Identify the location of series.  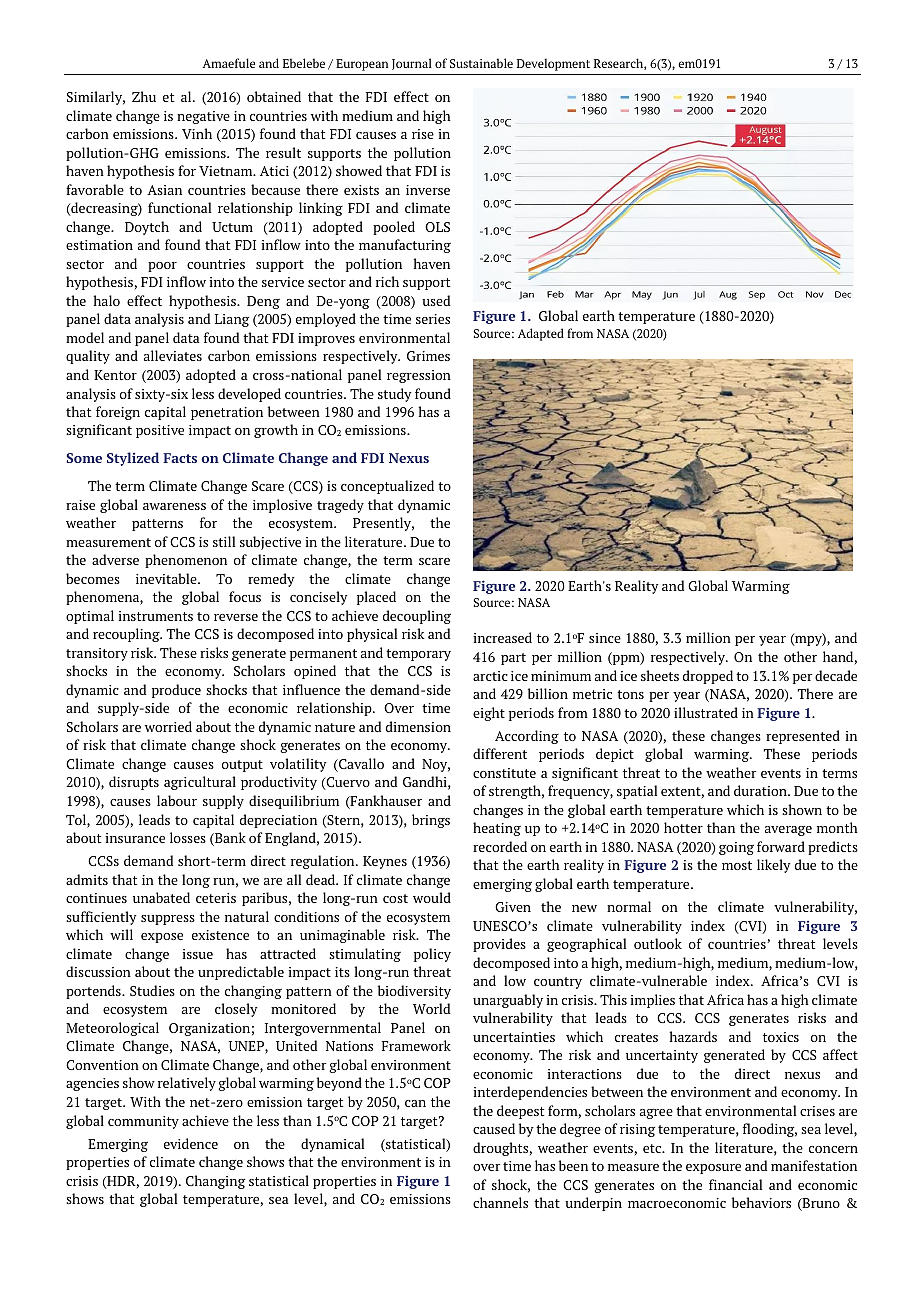
(433, 319).
